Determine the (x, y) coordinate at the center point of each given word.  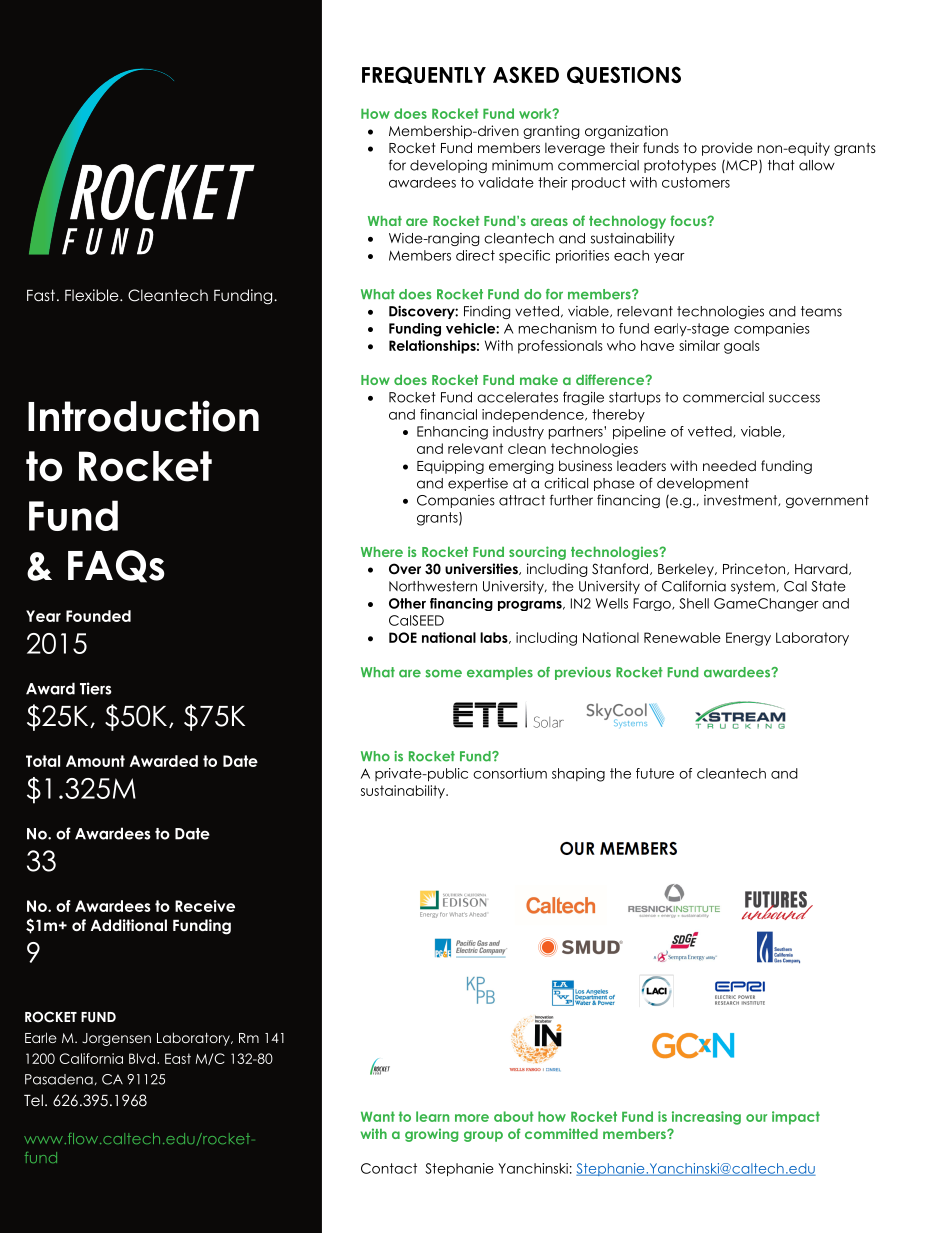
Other (407, 603)
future (655, 773)
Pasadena (59, 1079)
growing (431, 1135)
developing (448, 166)
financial (448, 414)
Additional (129, 925)
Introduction (143, 416)
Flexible (93, 295)
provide (727, 149)
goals (742, 347)
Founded (98, 616)
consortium (510, 773)
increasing (706, 1118)
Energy (748, 639)
